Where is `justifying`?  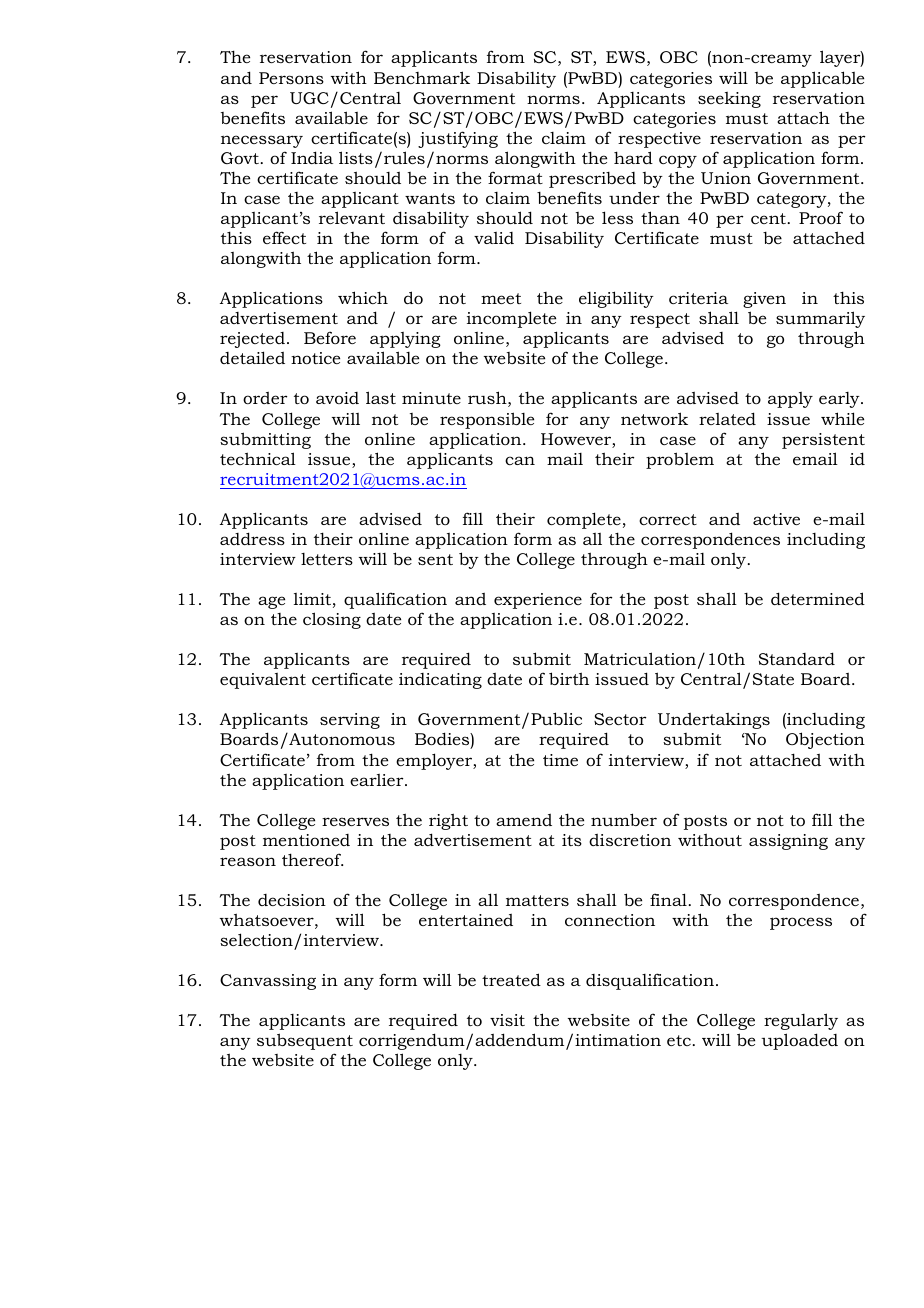
justifying is located at coordinates (458, 139).
